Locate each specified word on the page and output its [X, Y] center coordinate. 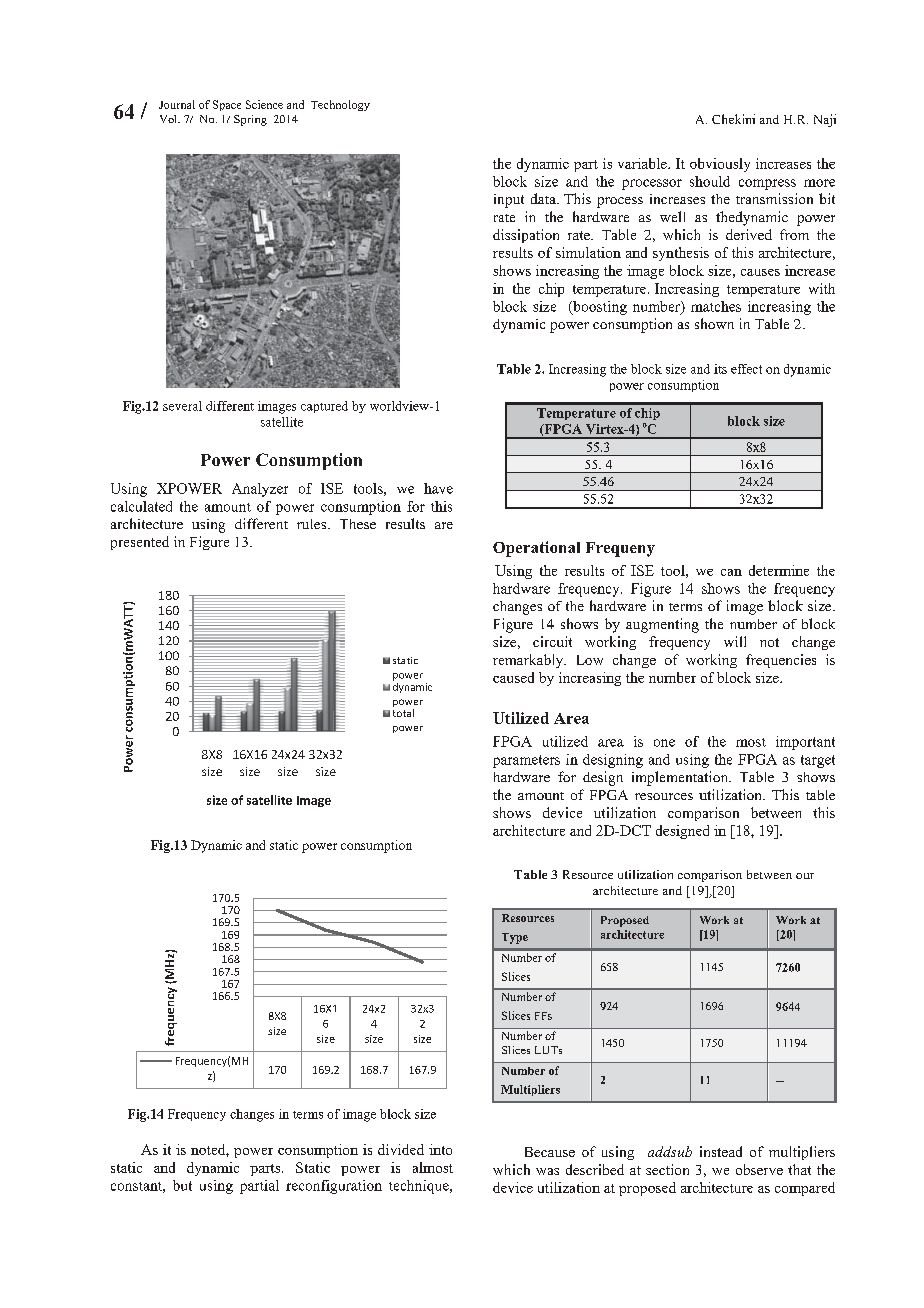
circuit [552, 641]
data [544, 198]
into [440, 1149]
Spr [243, 120]
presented [140, 543]
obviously [720, 165]
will [735, 641]
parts [266, 1170]
